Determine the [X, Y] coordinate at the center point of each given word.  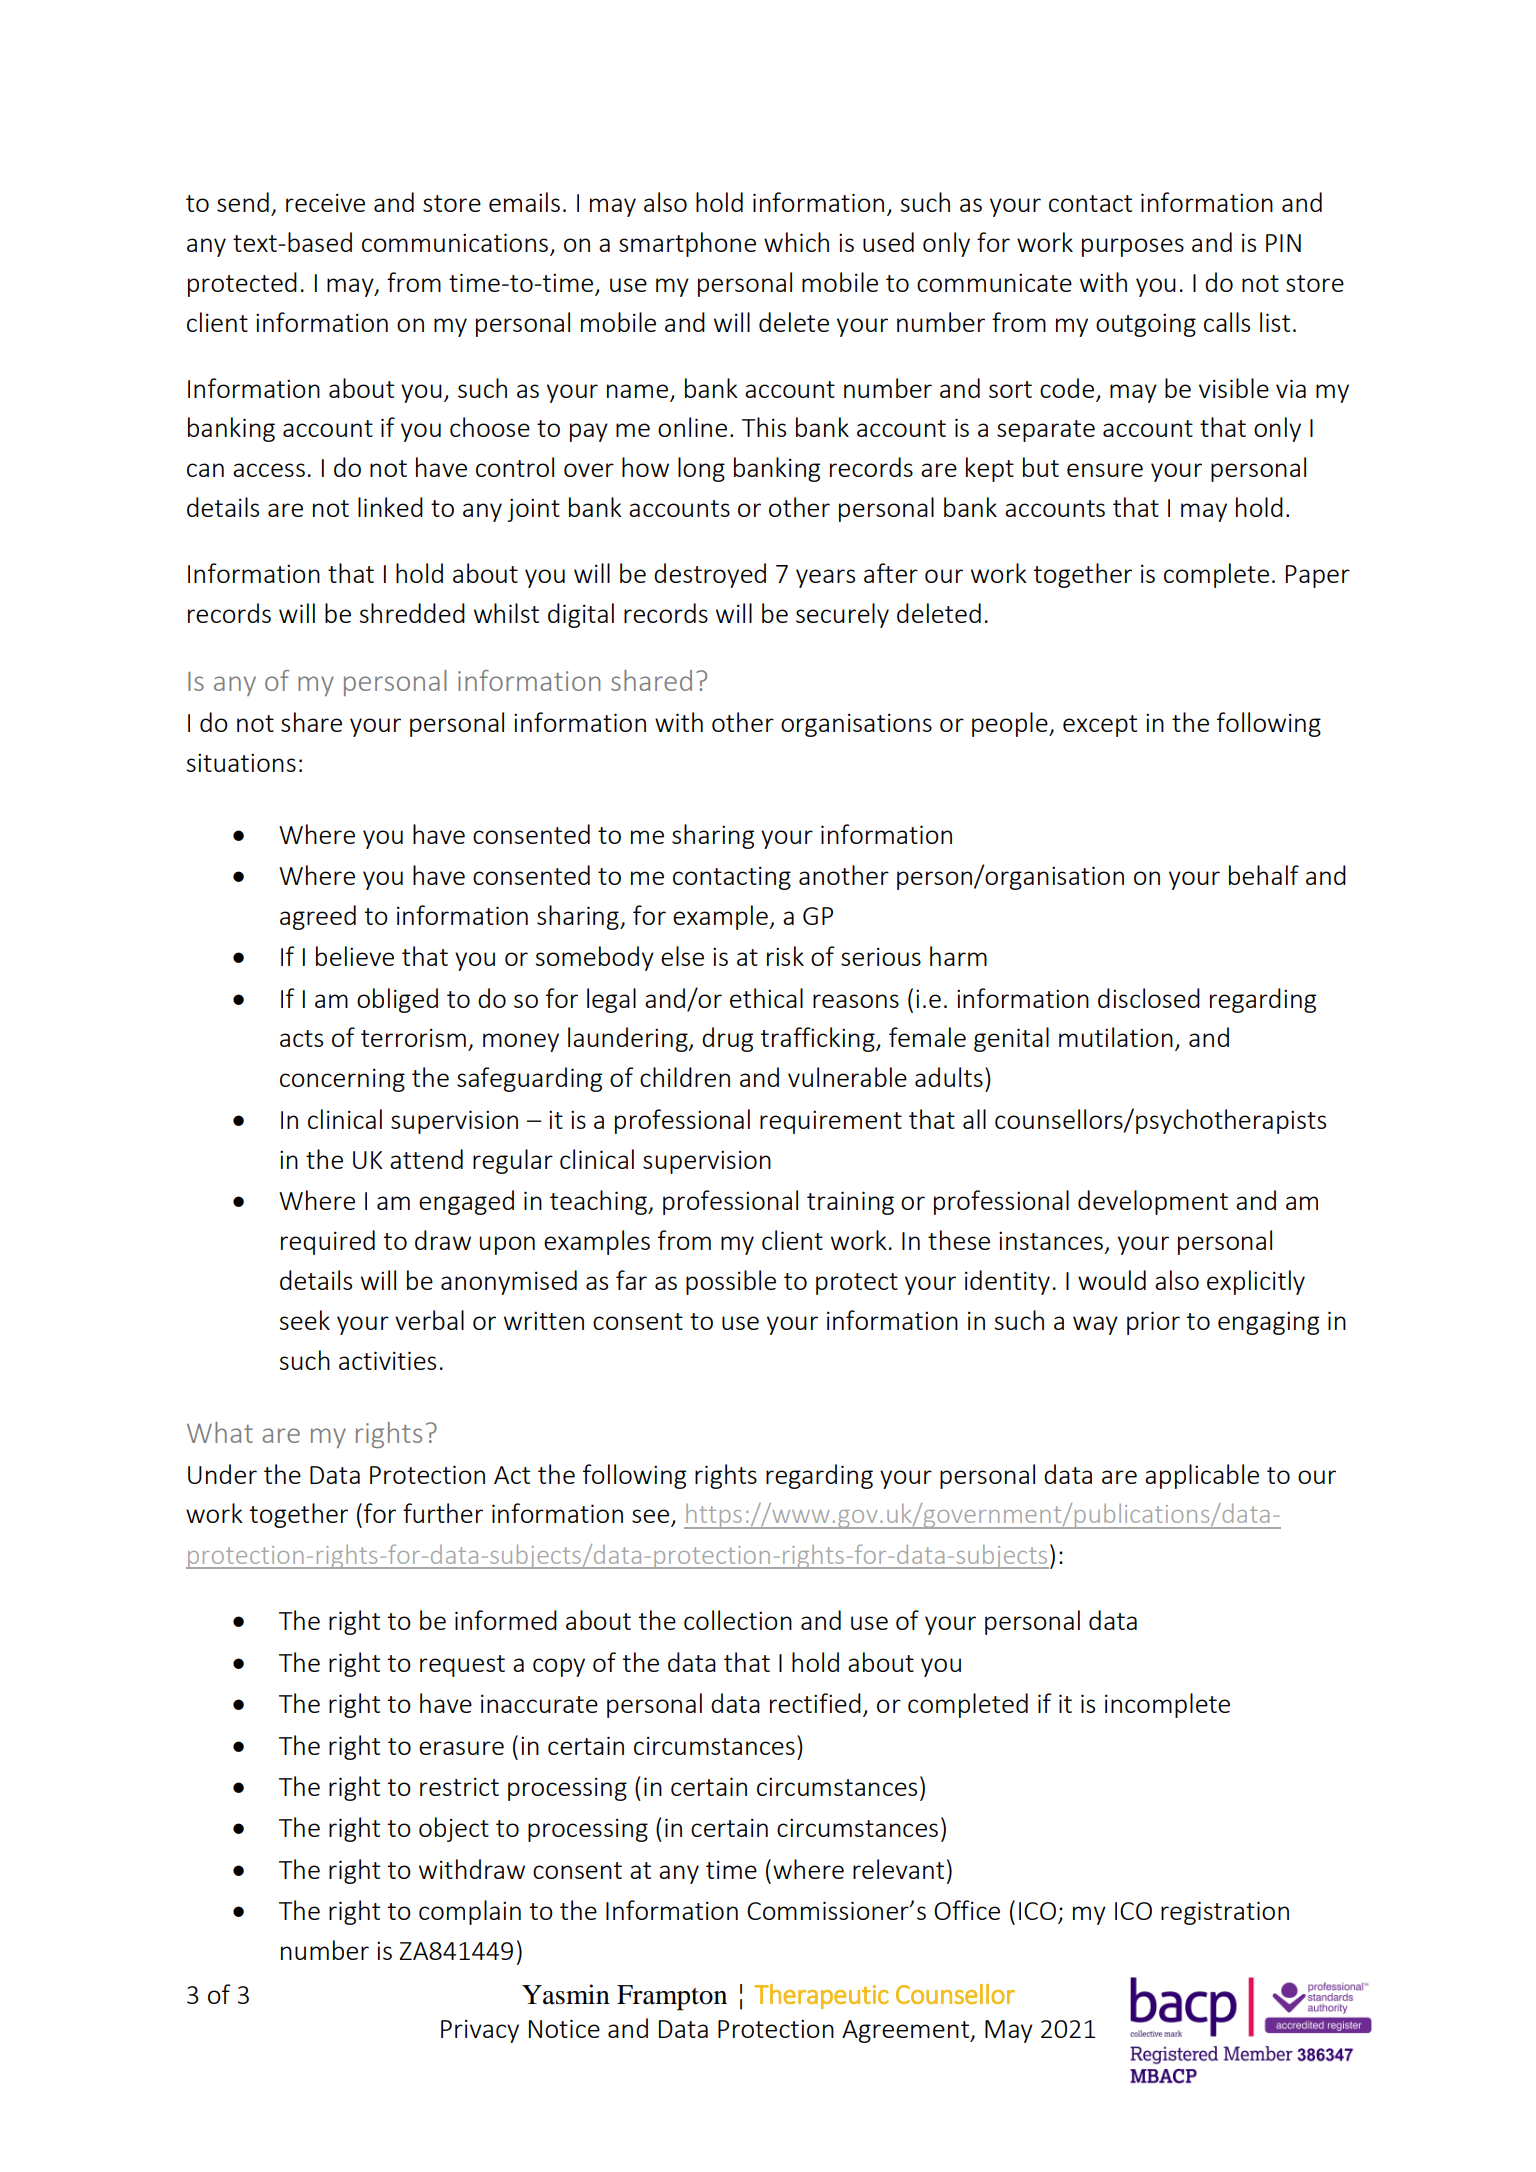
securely [842, 615]
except [1100, 726]
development [1153, 1202]
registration [1225, 1913]
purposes [1133, 247]
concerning [342, 1080]
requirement [831, 1122]
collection [738, 1620]
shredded [412, 613]
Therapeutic [821, 1996]
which [796, 242]
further [443, 1513]
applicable [1202, 1476]
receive [325, 202]
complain [470, 1912]
